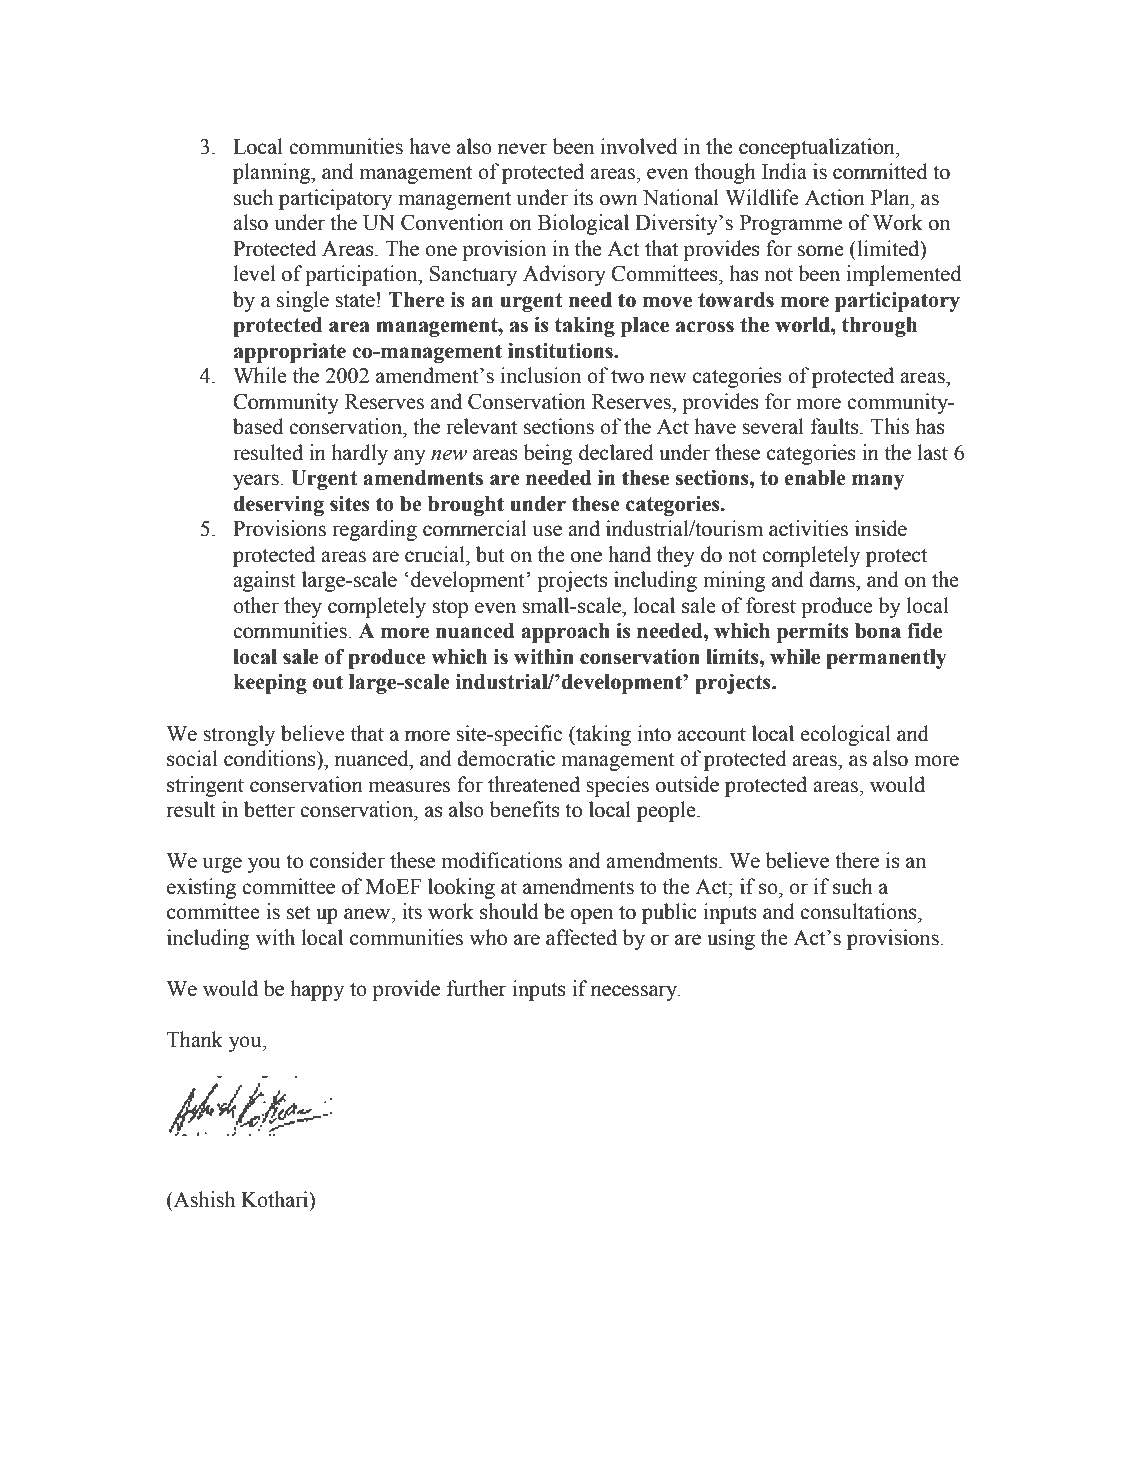 The image size is (1131, 1464). What do you see at coordinates (565, 633) in the screenshot?
I see `approach` at bounding box center [565, 633].
